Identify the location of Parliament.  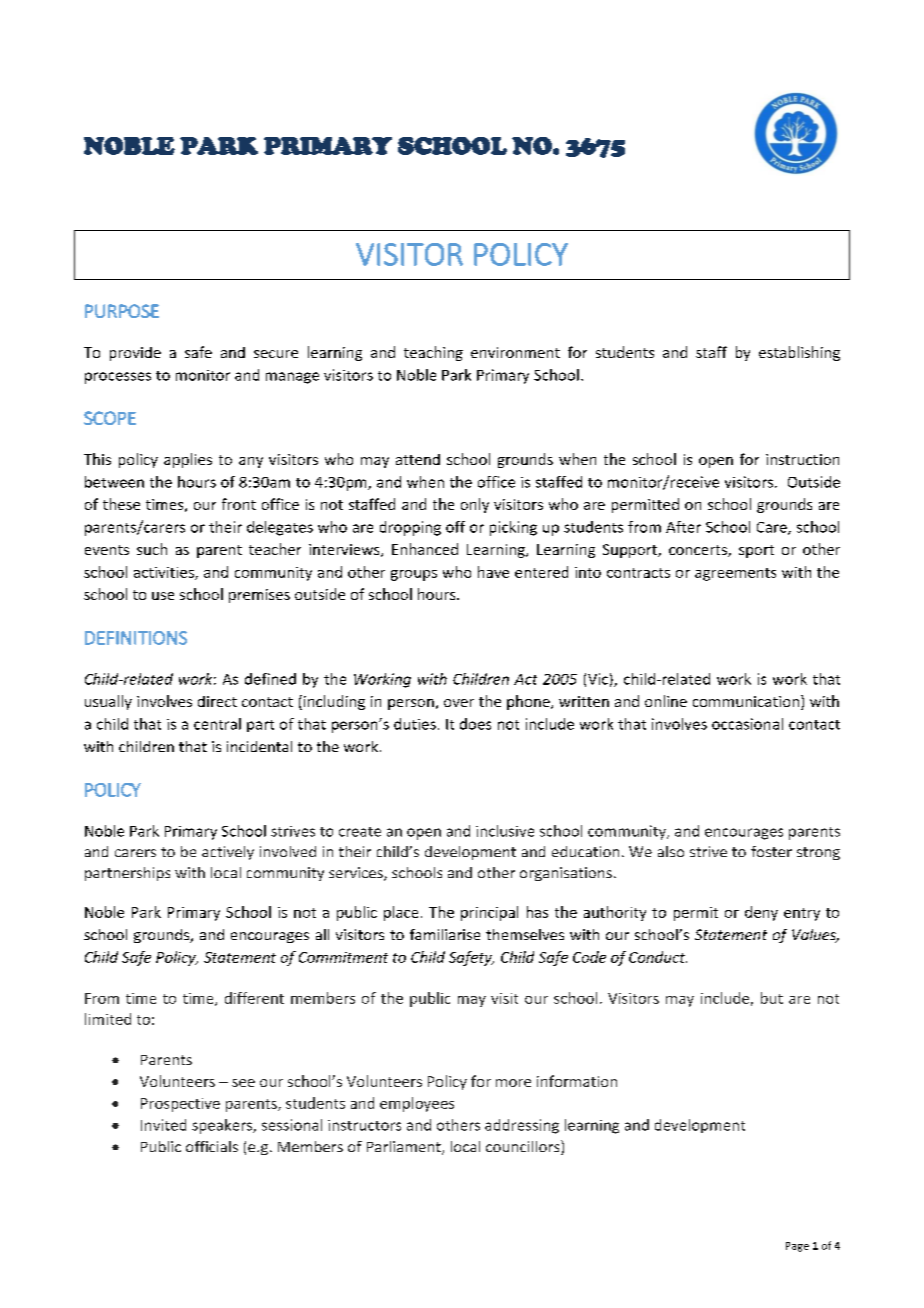
(405, 1148).
